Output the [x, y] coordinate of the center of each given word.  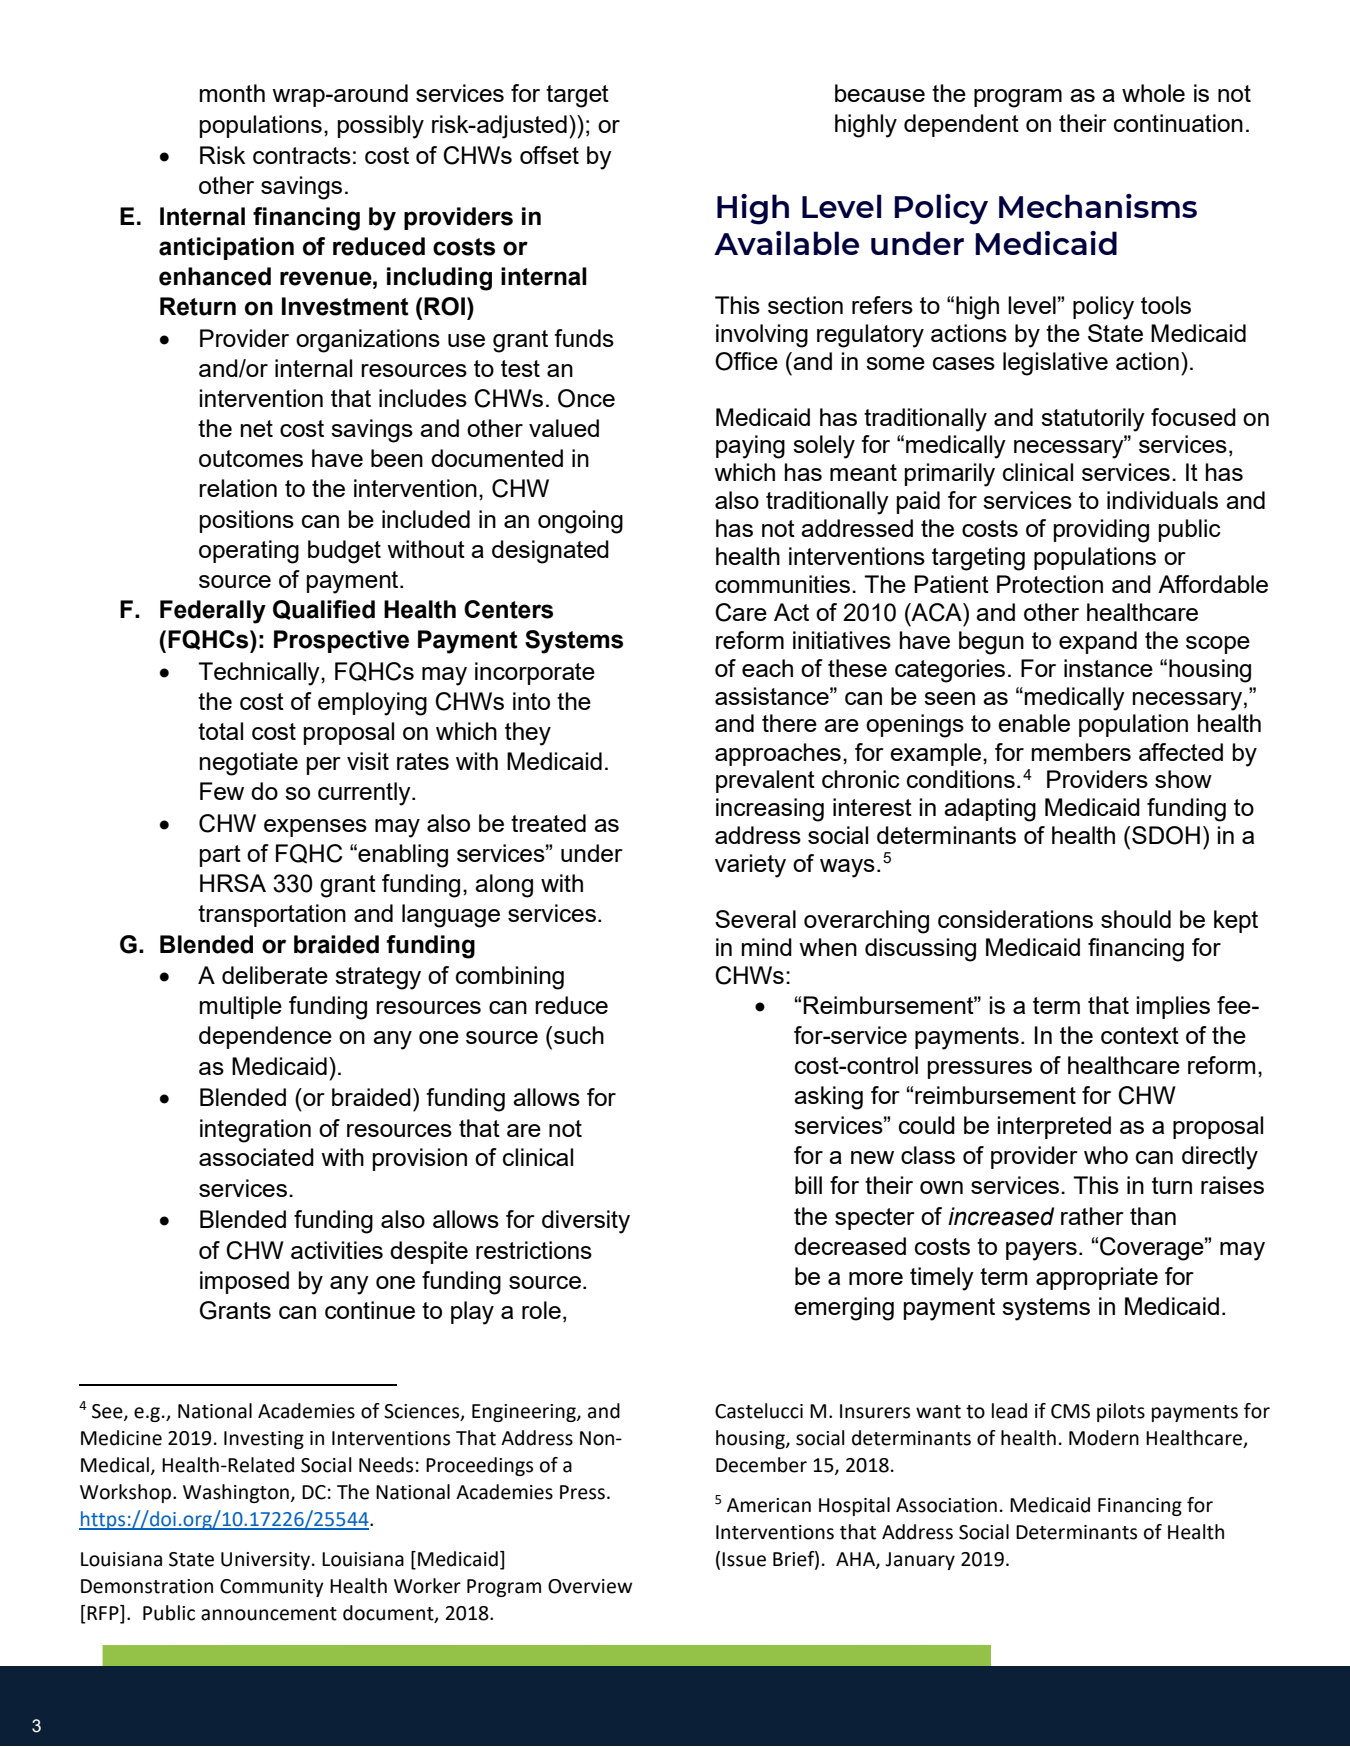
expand [1098, 642]
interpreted [1054, 1127]
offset [549, 155]
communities [784, 584]
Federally [213, 612]
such [579, 1035]
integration [255, 1131]
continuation [1178, 123]
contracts [302, 155]
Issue [744, 1559]
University [267, 1561]
